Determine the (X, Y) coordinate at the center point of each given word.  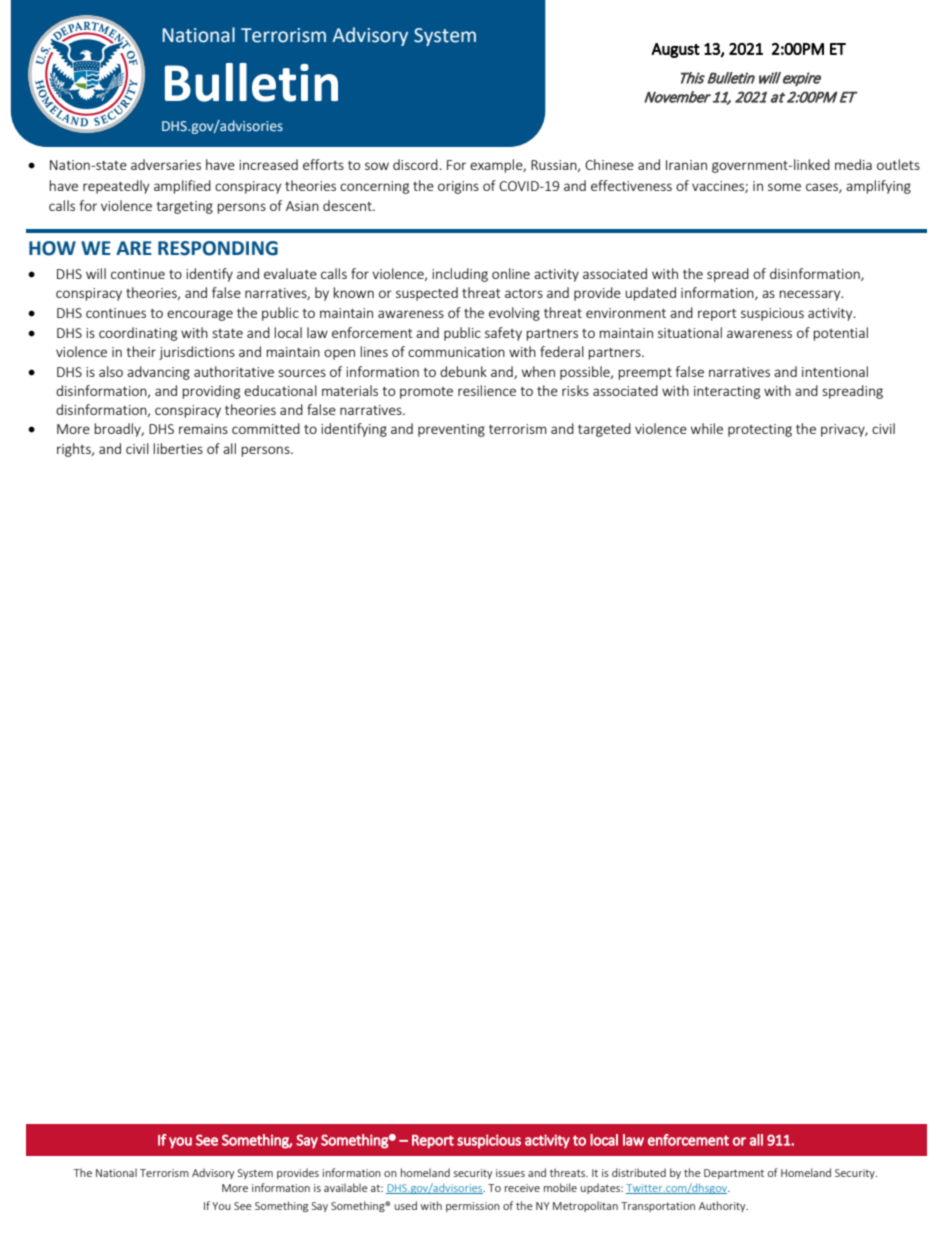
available (346, 1187)
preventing (451, 430)
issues (510, 1173)
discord (415, 164)
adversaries (166, 164)
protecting (760, 430)
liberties (178, 448)
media (853, 164)
